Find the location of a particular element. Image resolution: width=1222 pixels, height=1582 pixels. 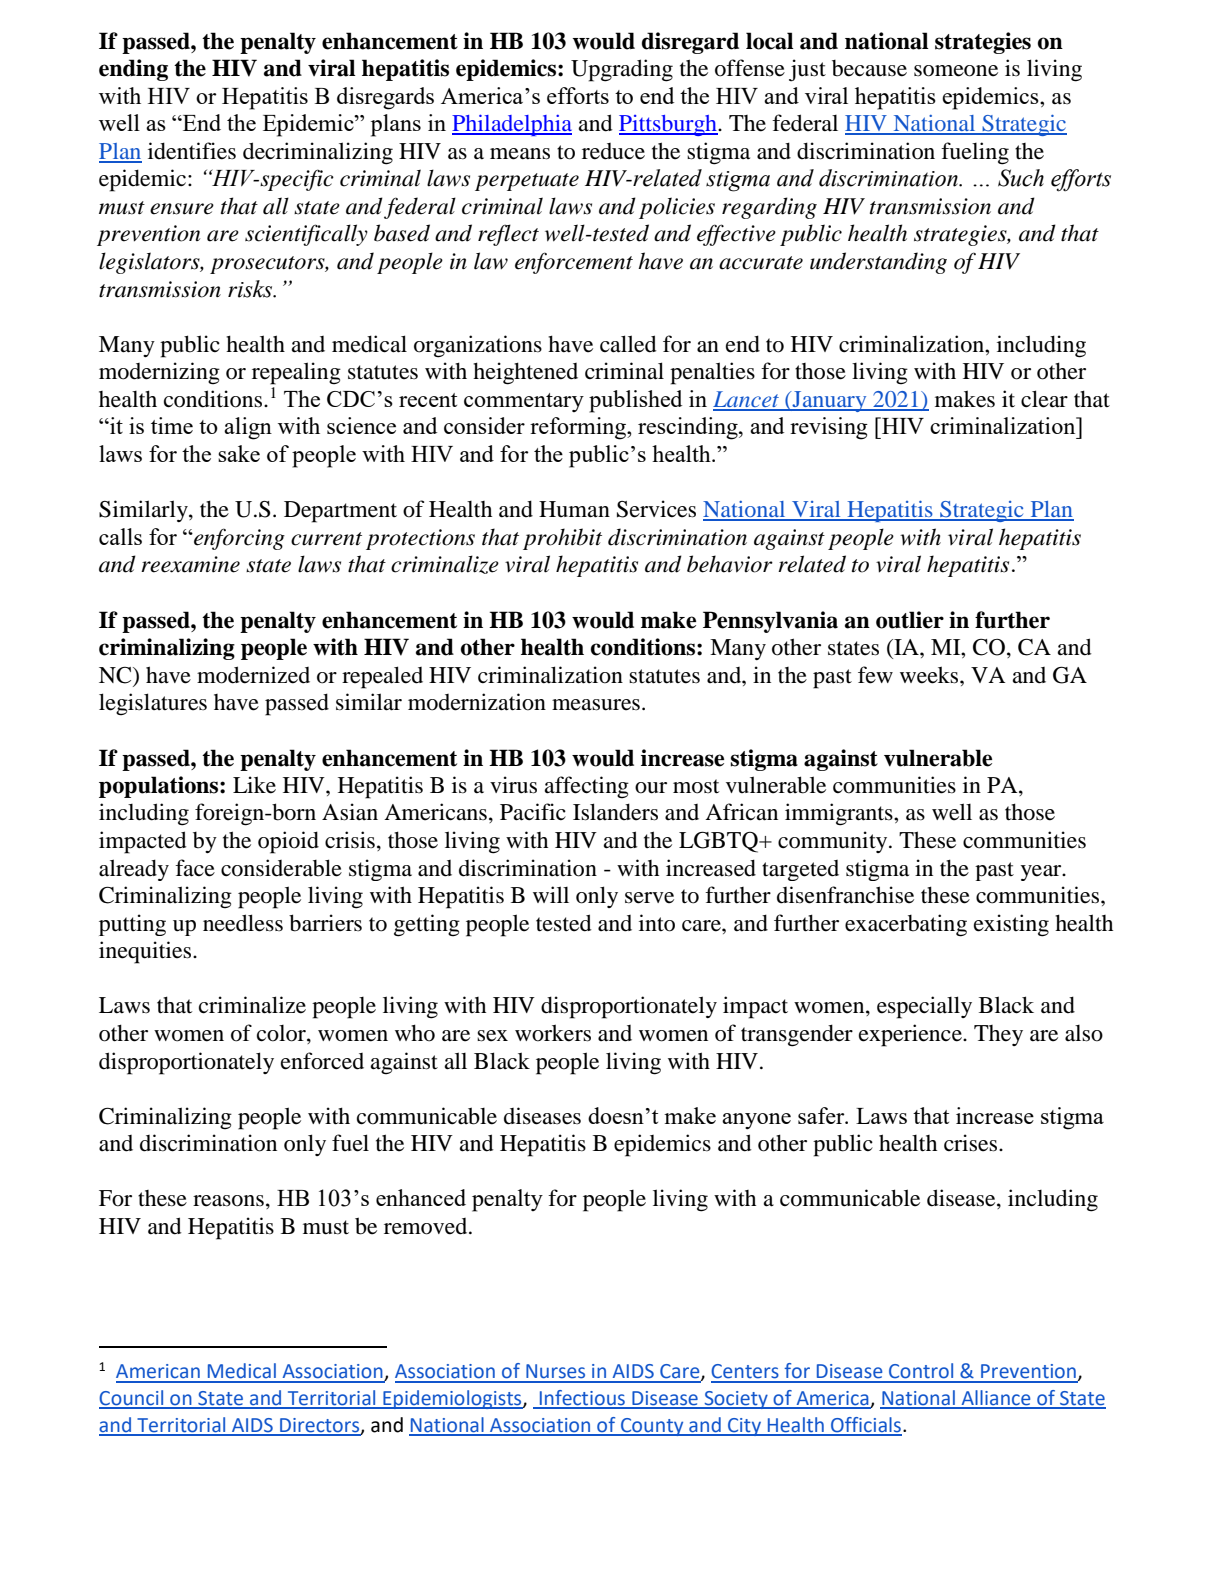

They is located at coordinates (998, 1035).
